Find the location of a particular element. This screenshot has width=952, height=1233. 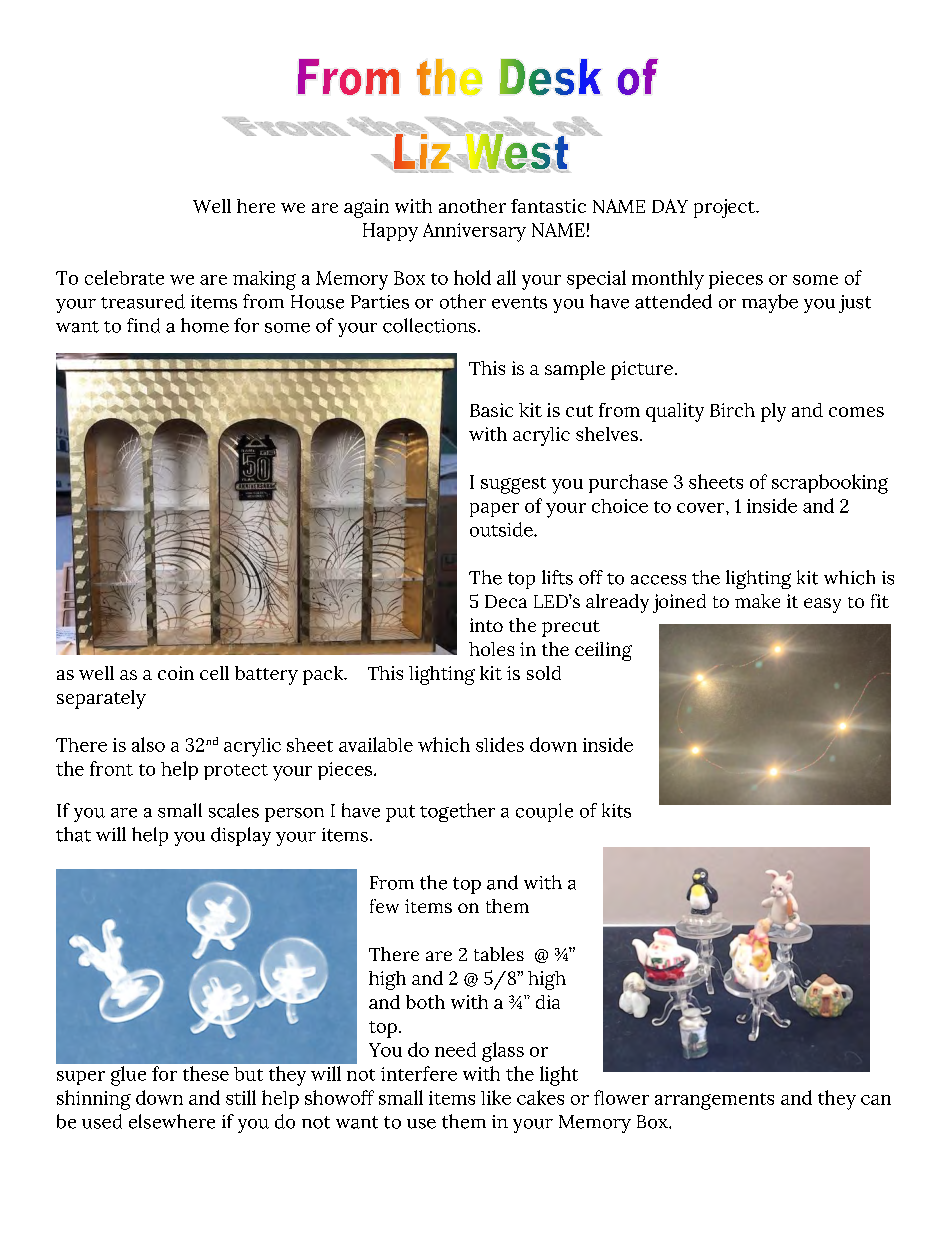

scales is located at coordinates (234, 810).
